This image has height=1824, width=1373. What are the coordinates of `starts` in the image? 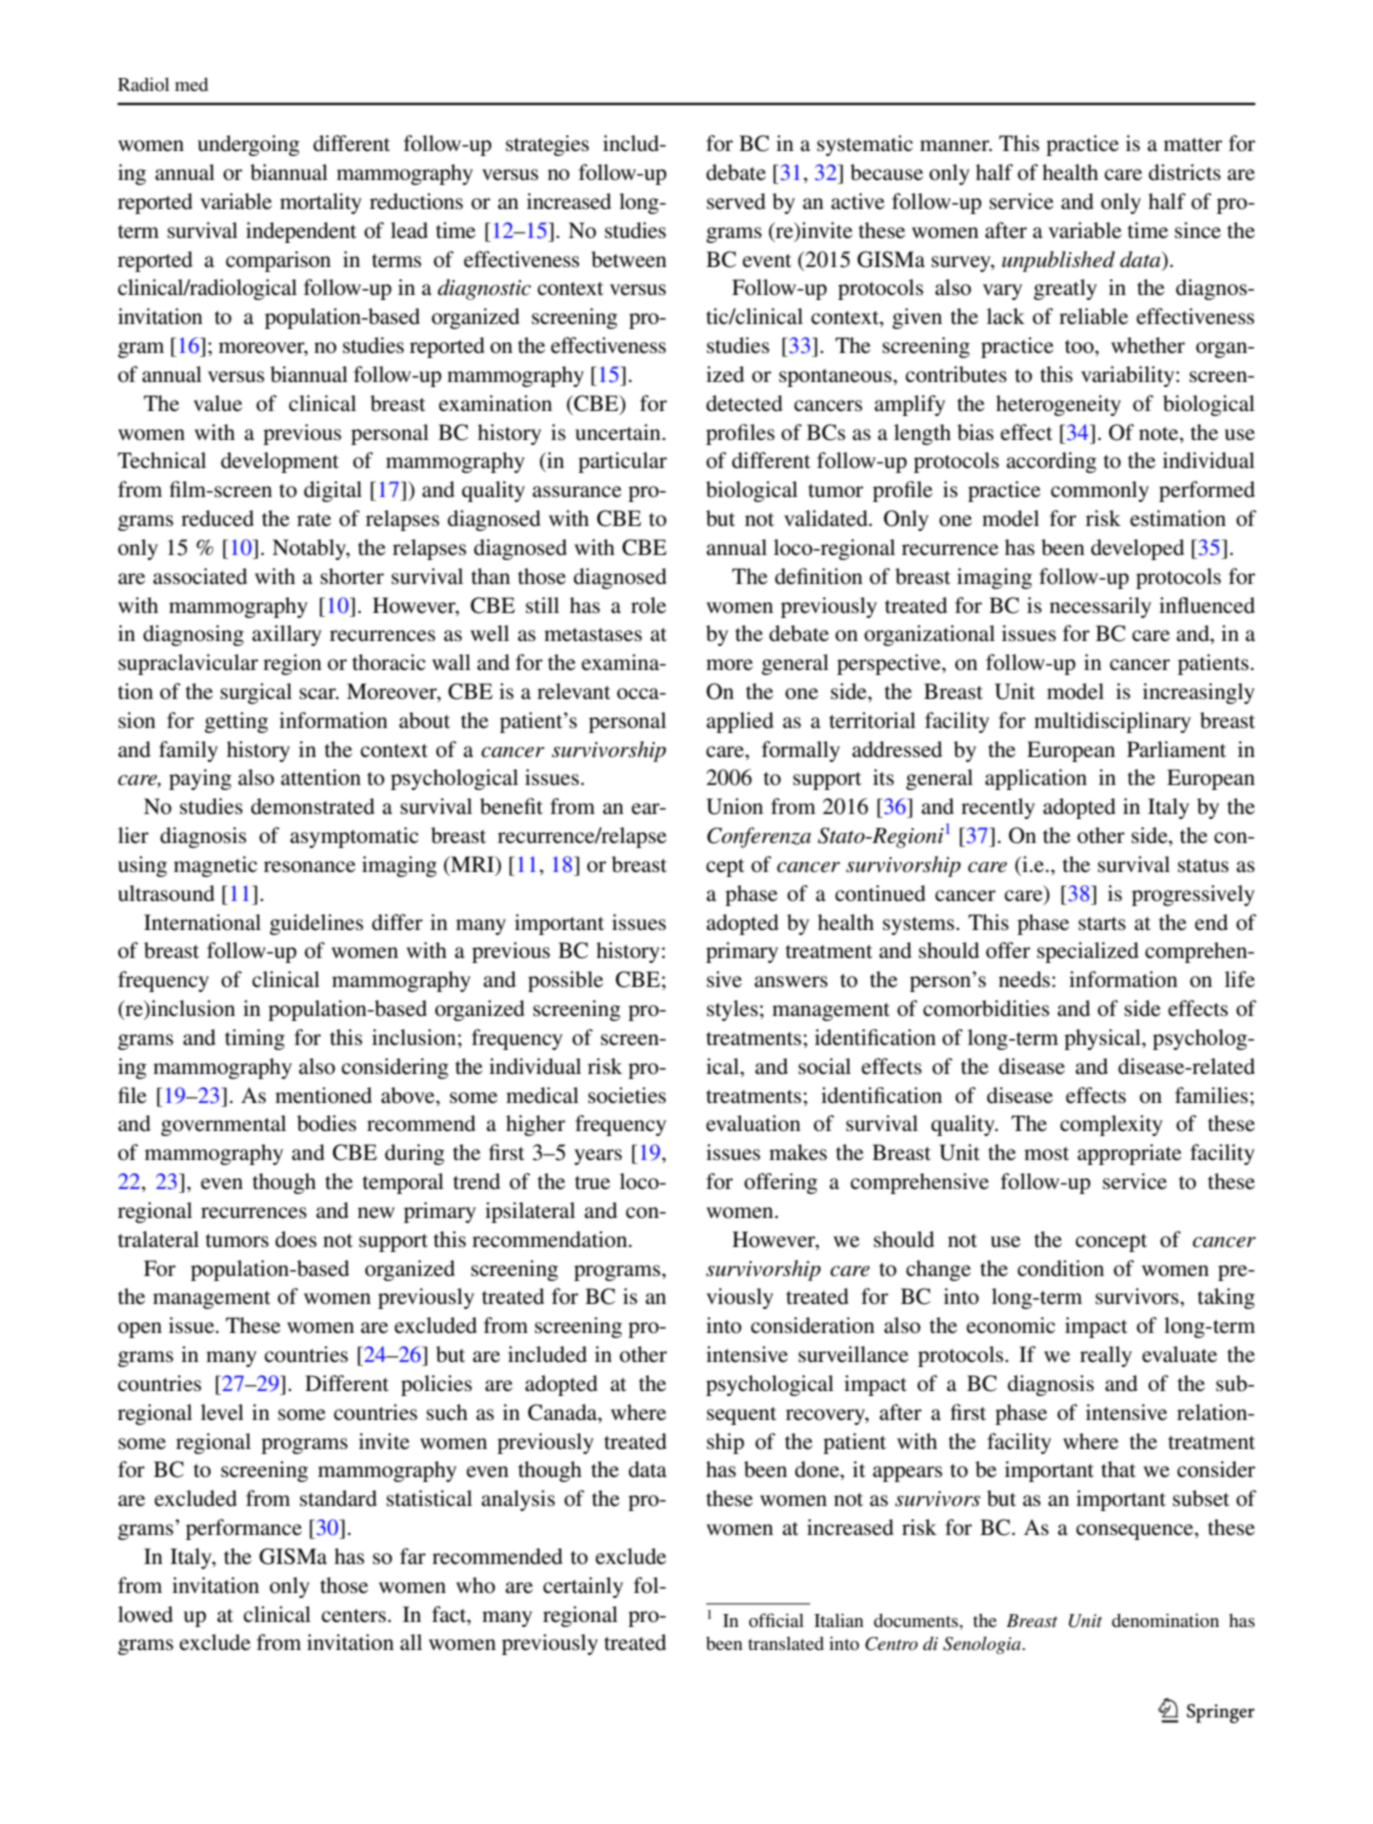 It's located at (1102, 924).
